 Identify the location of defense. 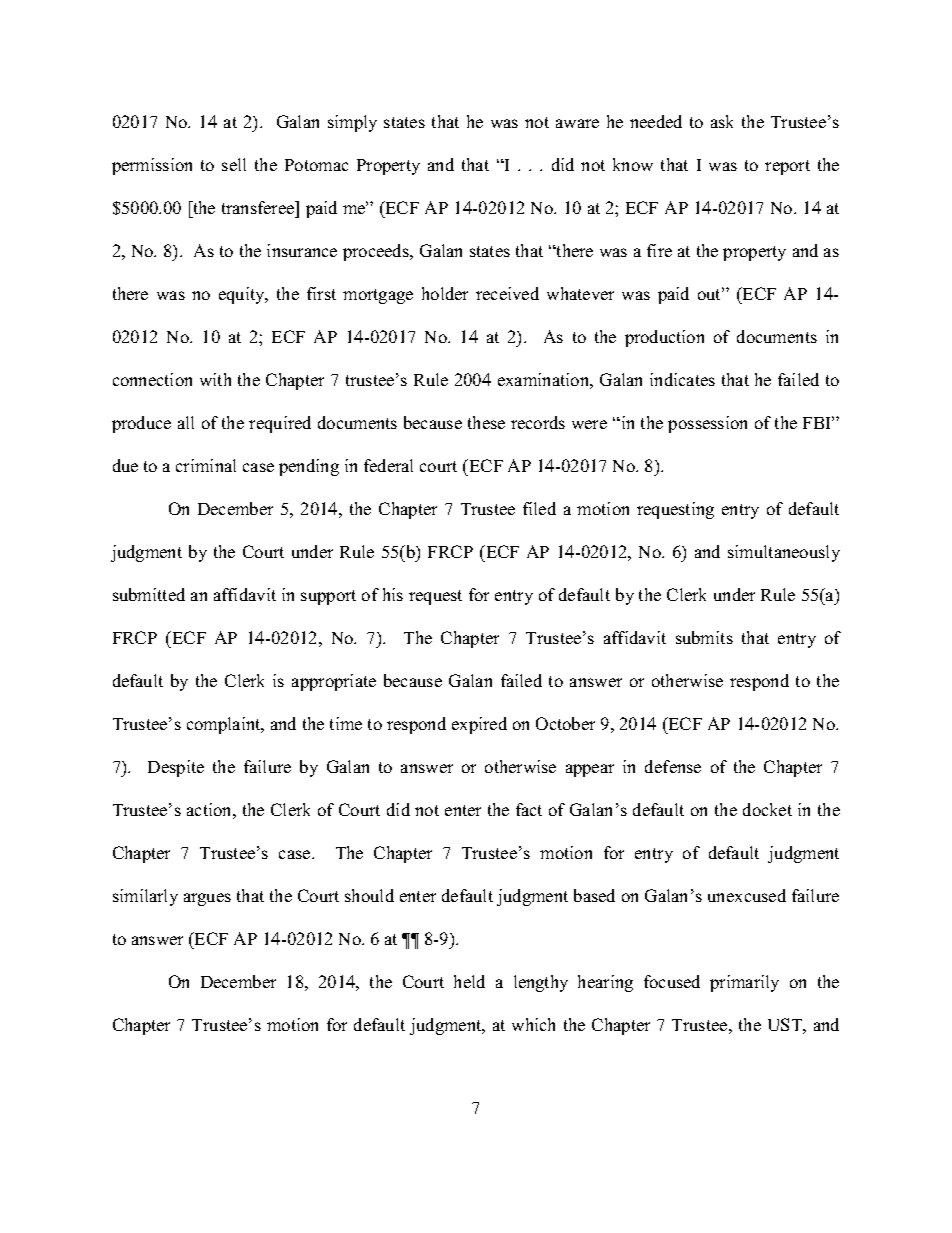
(673, 766).
